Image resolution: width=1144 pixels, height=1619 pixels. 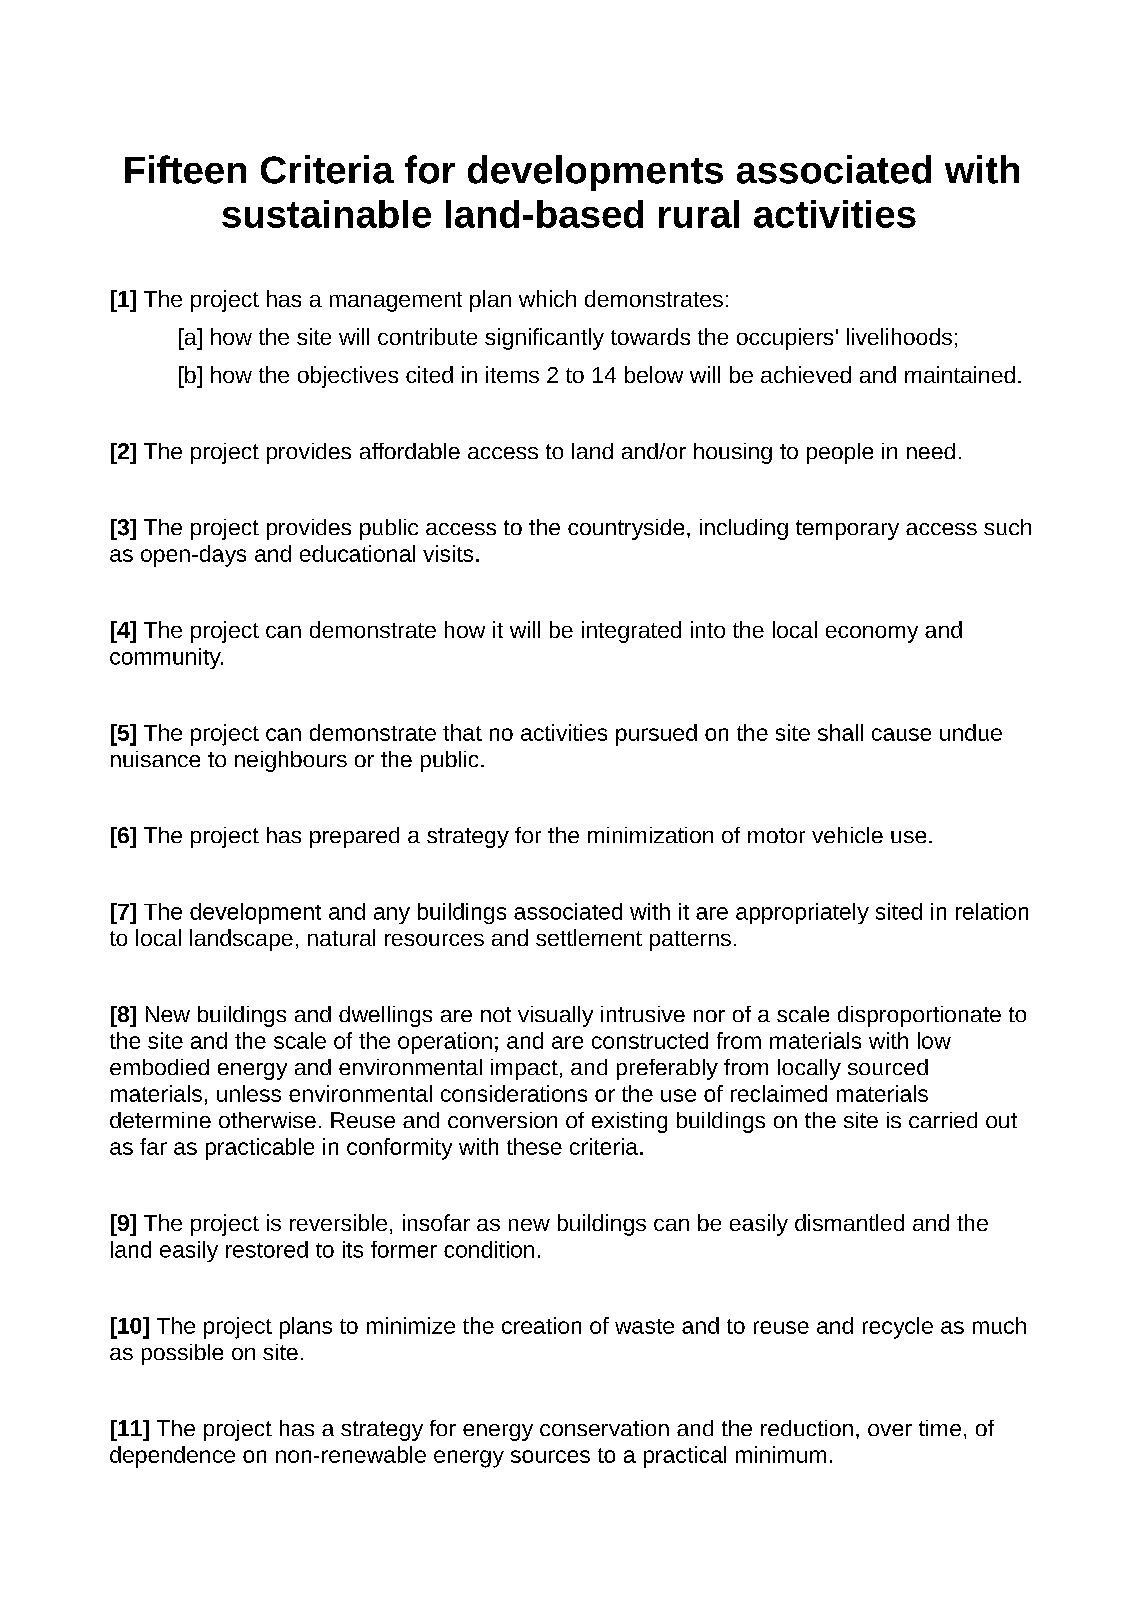 What do you see at coordinates (650, 835) in the document?
I see `minimization` at bounding box center [650, 835].
